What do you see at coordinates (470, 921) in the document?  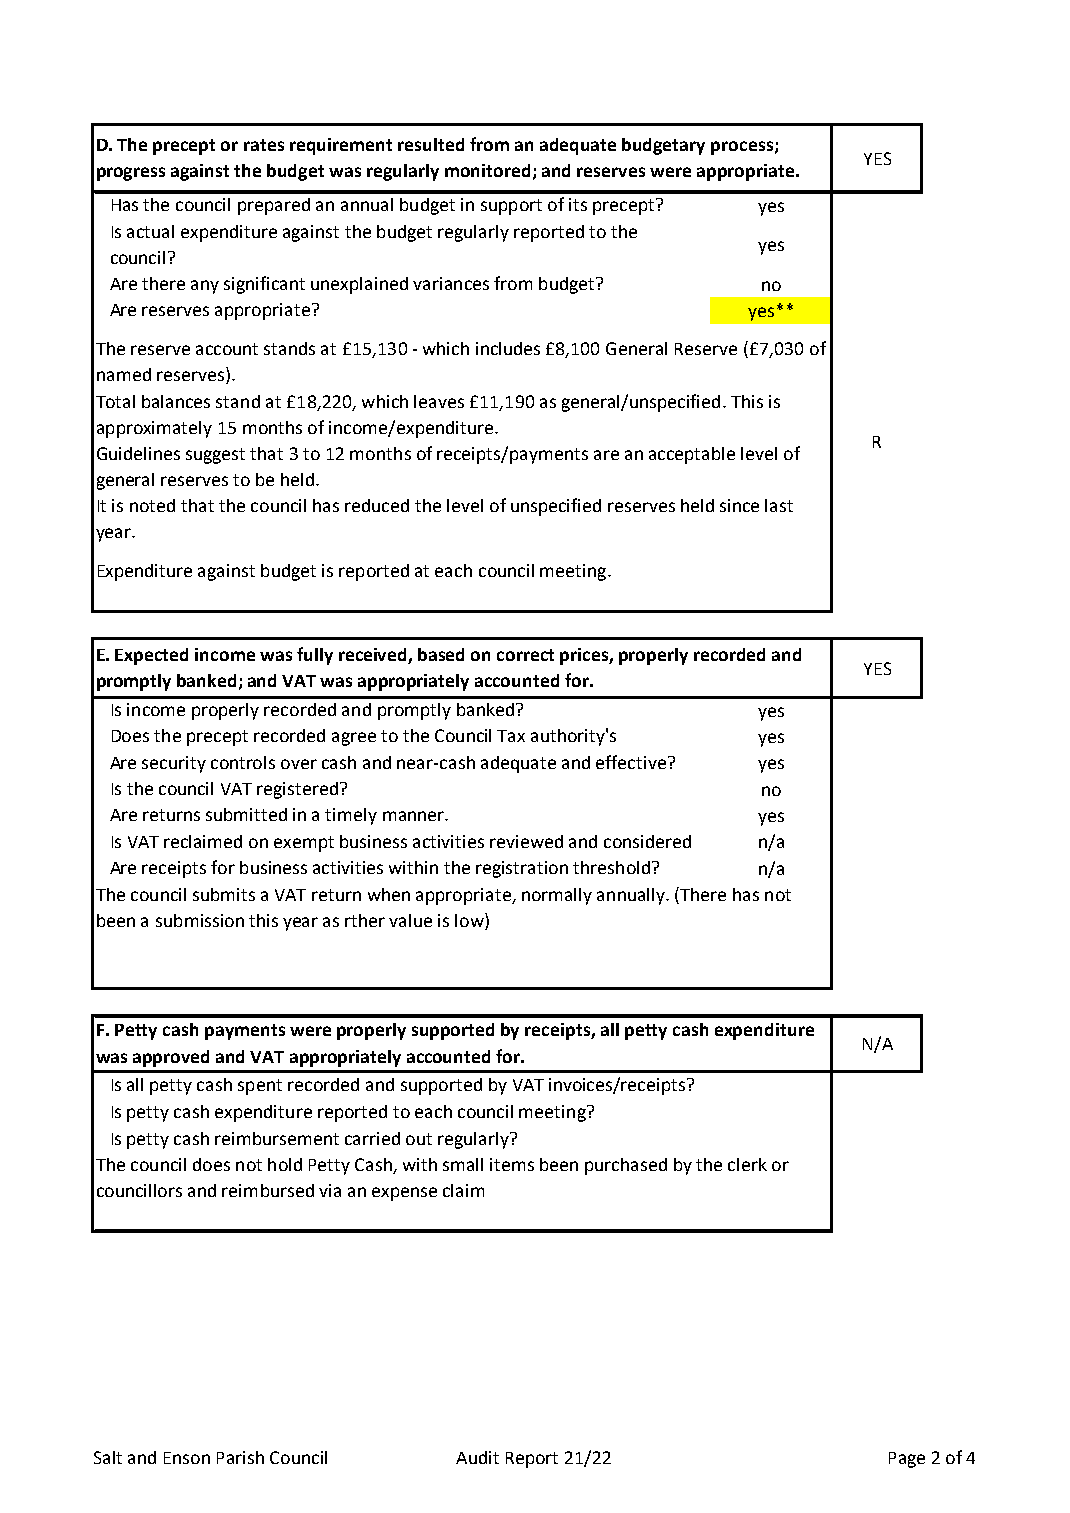 I see `low` at bounding box center [470, 921].
